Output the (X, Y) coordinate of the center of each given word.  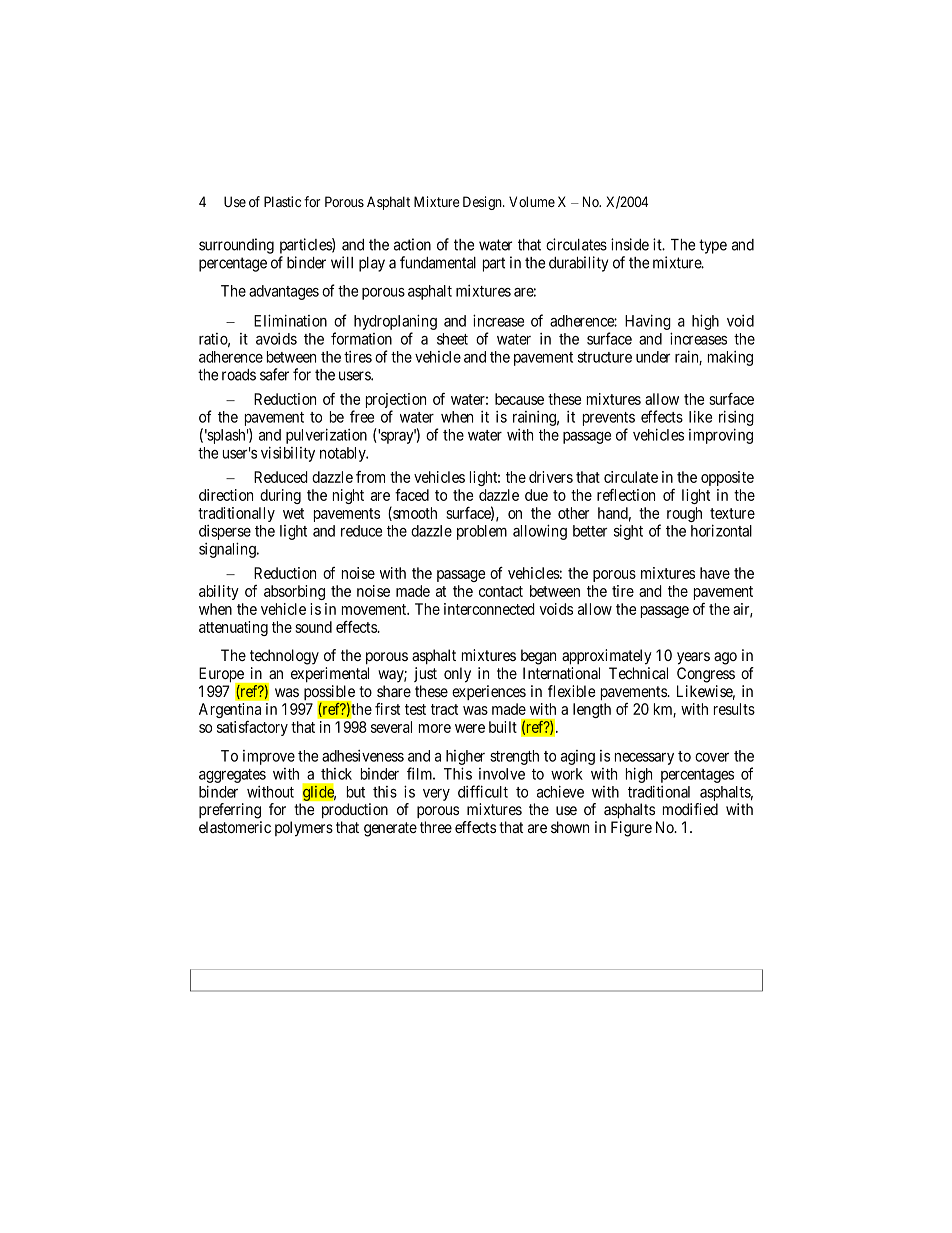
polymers (304, 829)
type (713, 246)
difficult (483, 791)
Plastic (282, 201)
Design (483, 203)
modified (690, 809)
